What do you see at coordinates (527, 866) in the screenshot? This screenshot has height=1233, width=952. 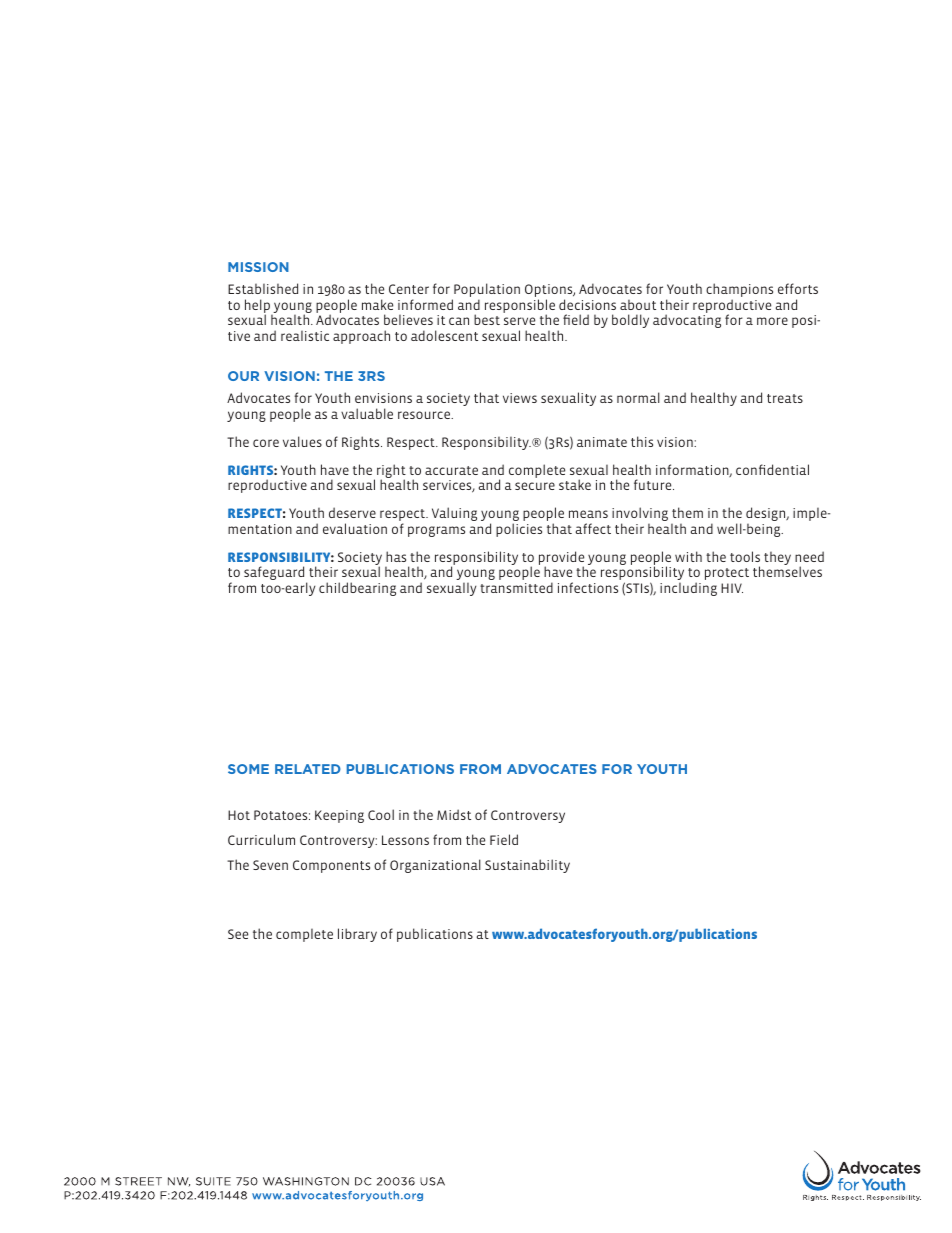 I see `Sustainability` at bounding box center [527, 866].
